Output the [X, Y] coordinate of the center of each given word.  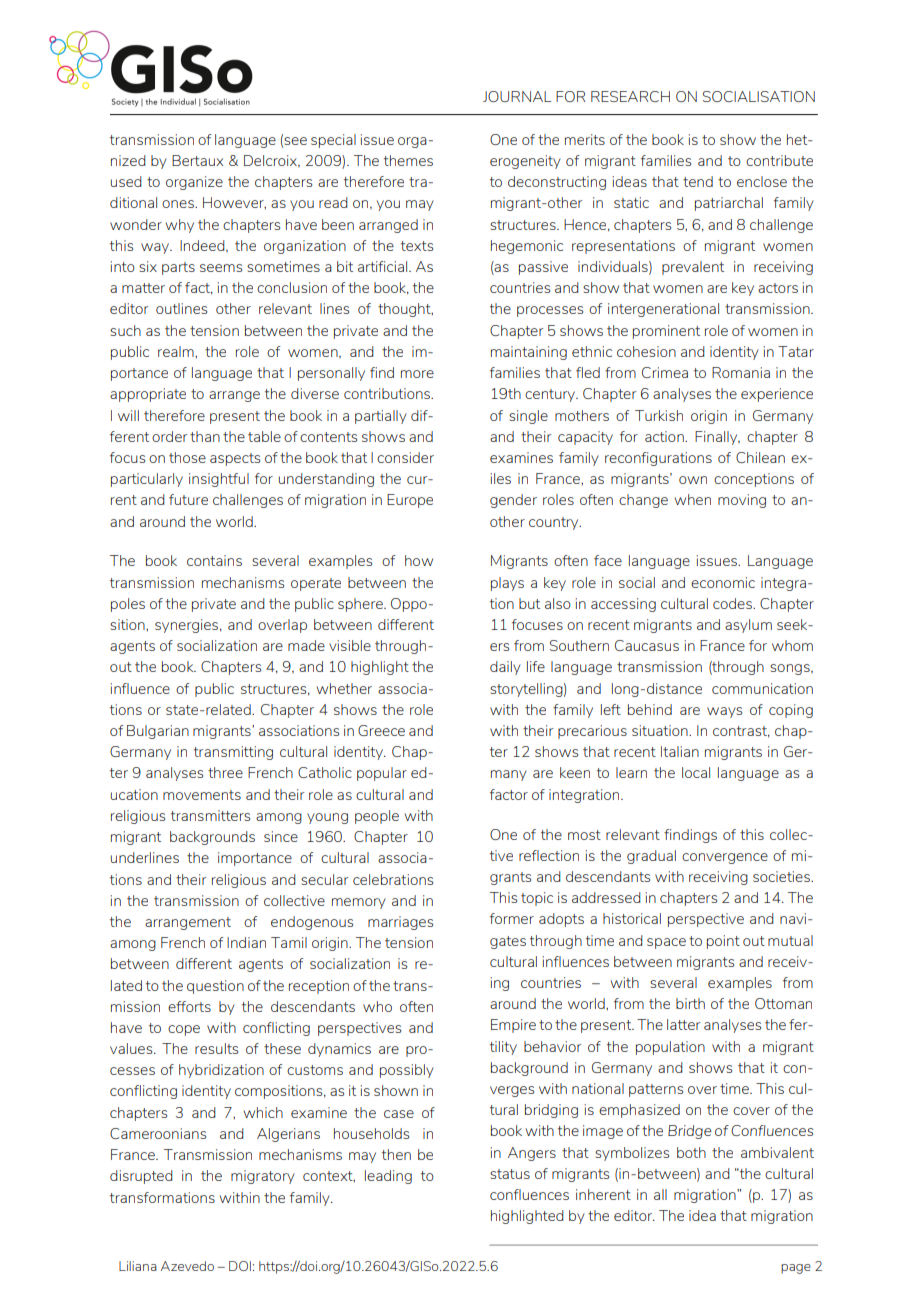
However [234, 203]
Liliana [138, 1266]
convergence [725, 858]
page [796, 1269]
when [693, 499]
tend [698, 181]
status [510, 1174]
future [188, 499]
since [281, 836]
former [512, 918]
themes [408, 160]
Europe [410, 501]
